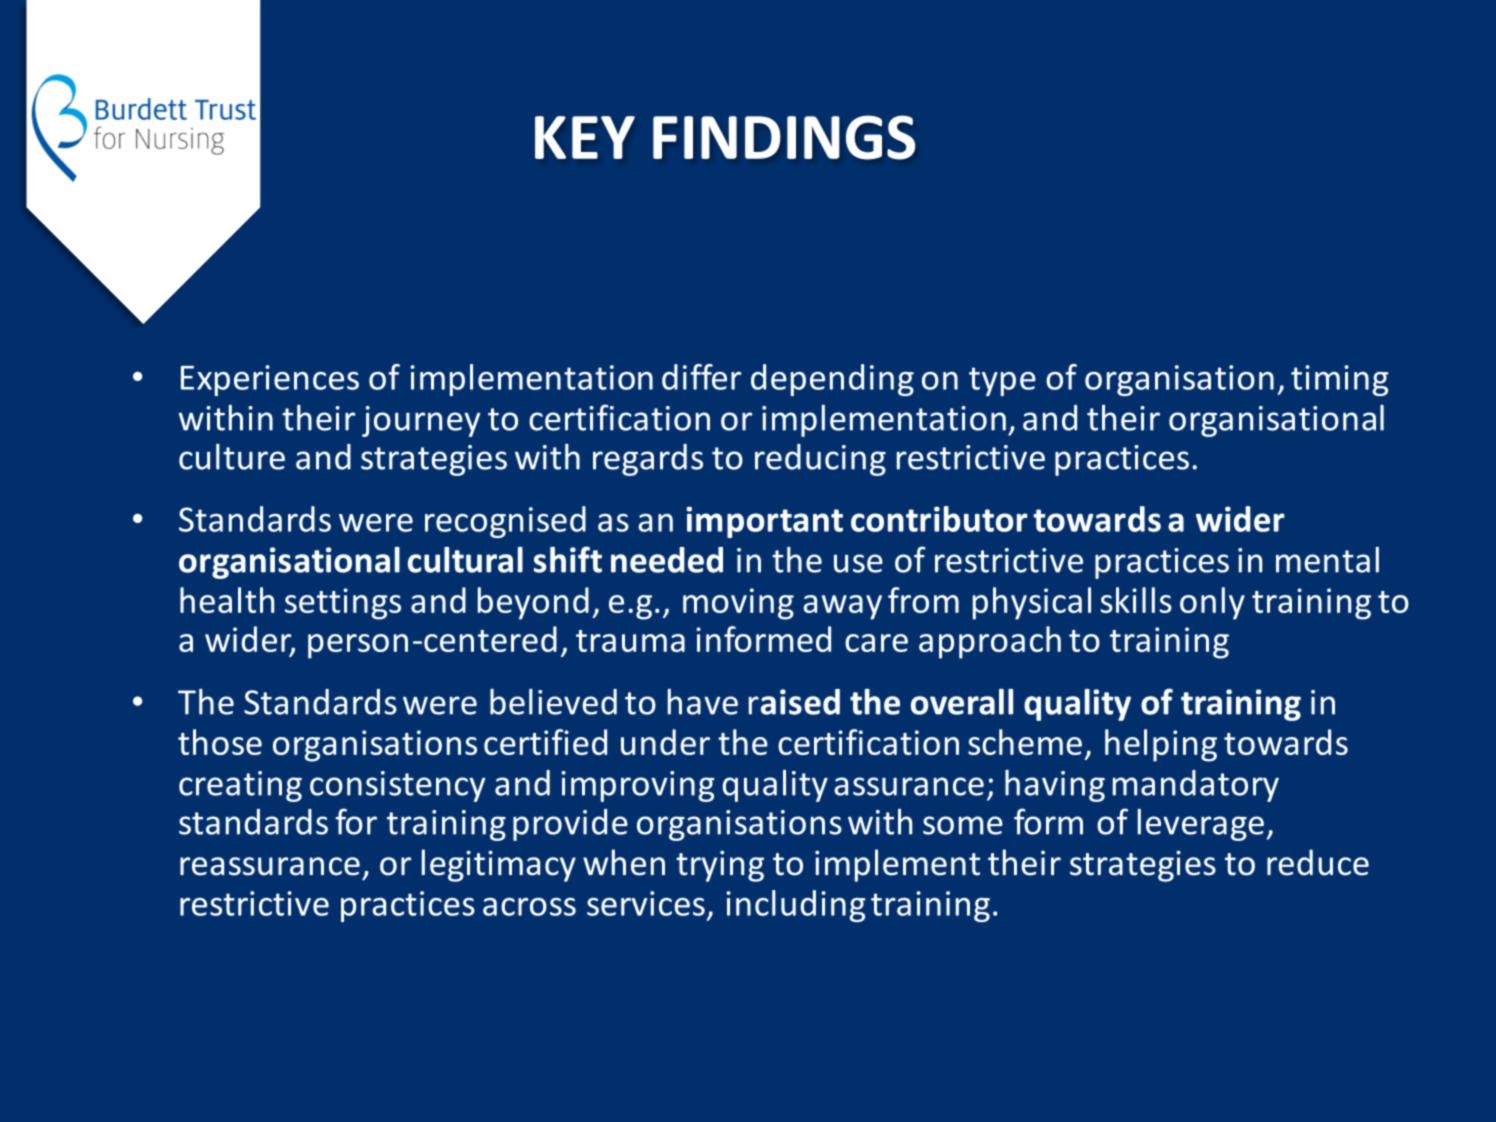 This screenshot has height=1122, width=1496. What do you see at coordinates (1212, 603) in the screenshot?
I see `only` at bounding box center [1212, 603].
